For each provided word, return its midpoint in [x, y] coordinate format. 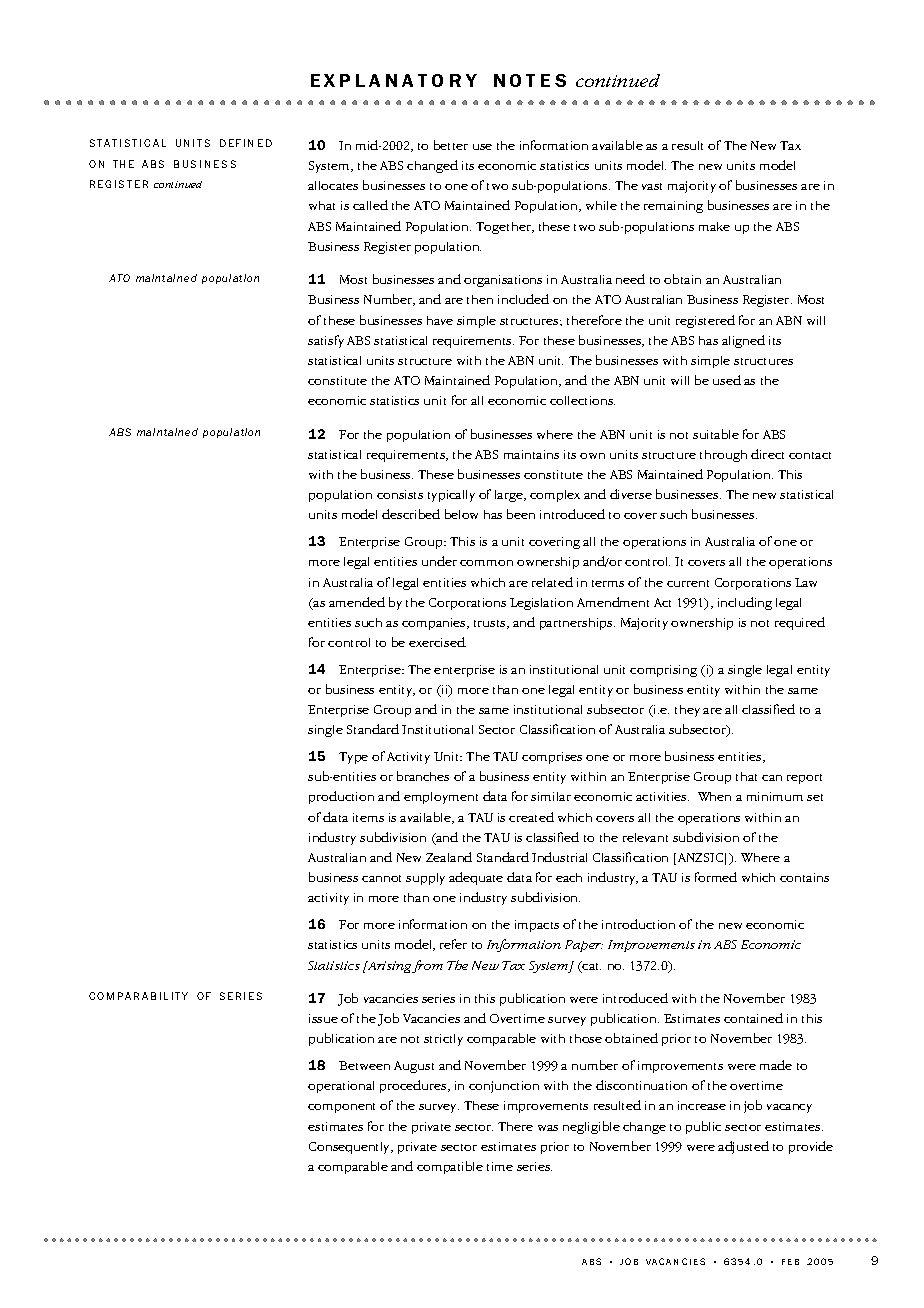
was [548, 1128]
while [601, 205]
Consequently [351, 1148]
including [745, 603]
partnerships [577, 624]
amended [357, 602]
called [370, 205]
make [714, 226]
